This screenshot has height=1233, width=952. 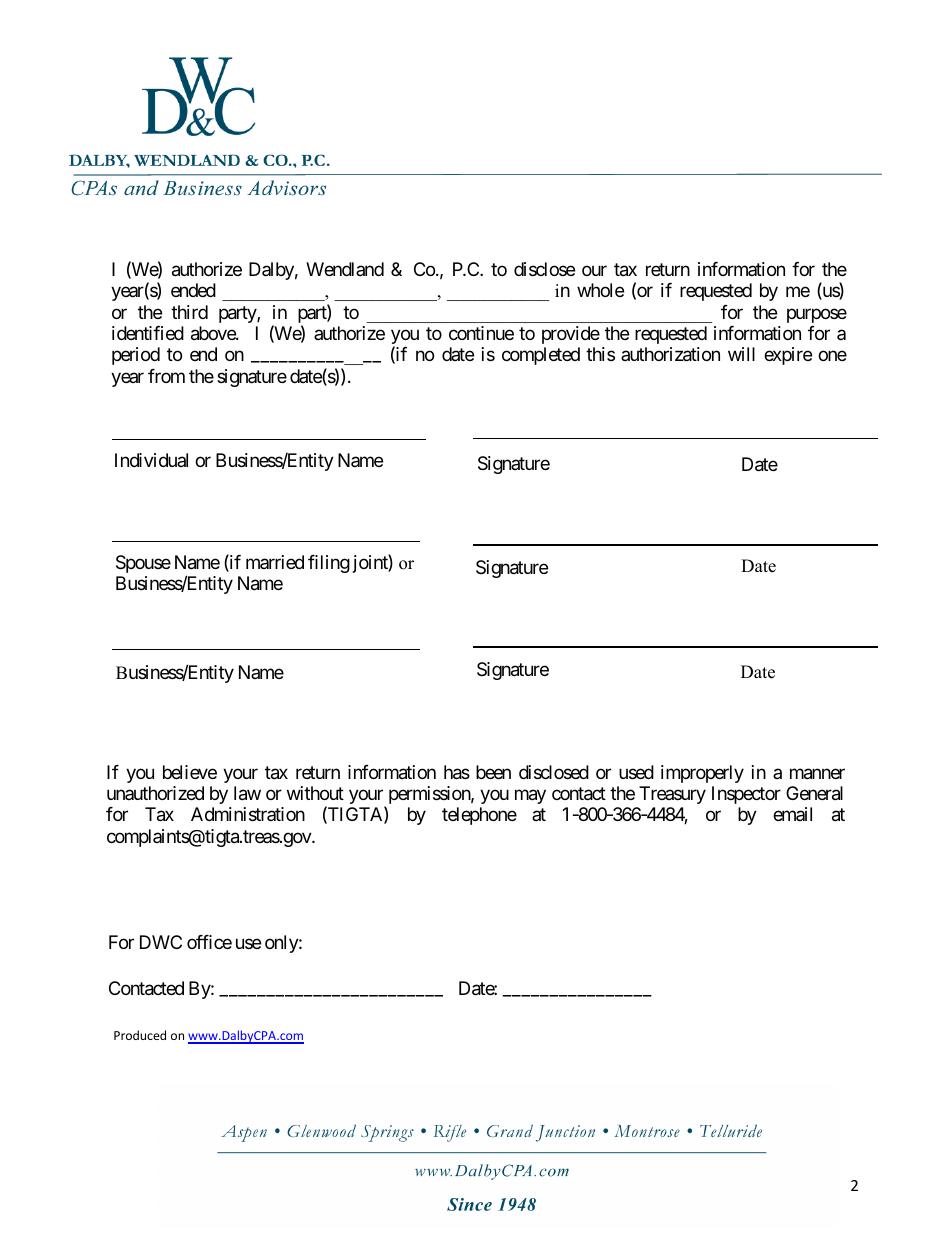 What do you see at coordinates (481, 333) in the screenshot?
I see `continue` at bounding box center [481, 333].
